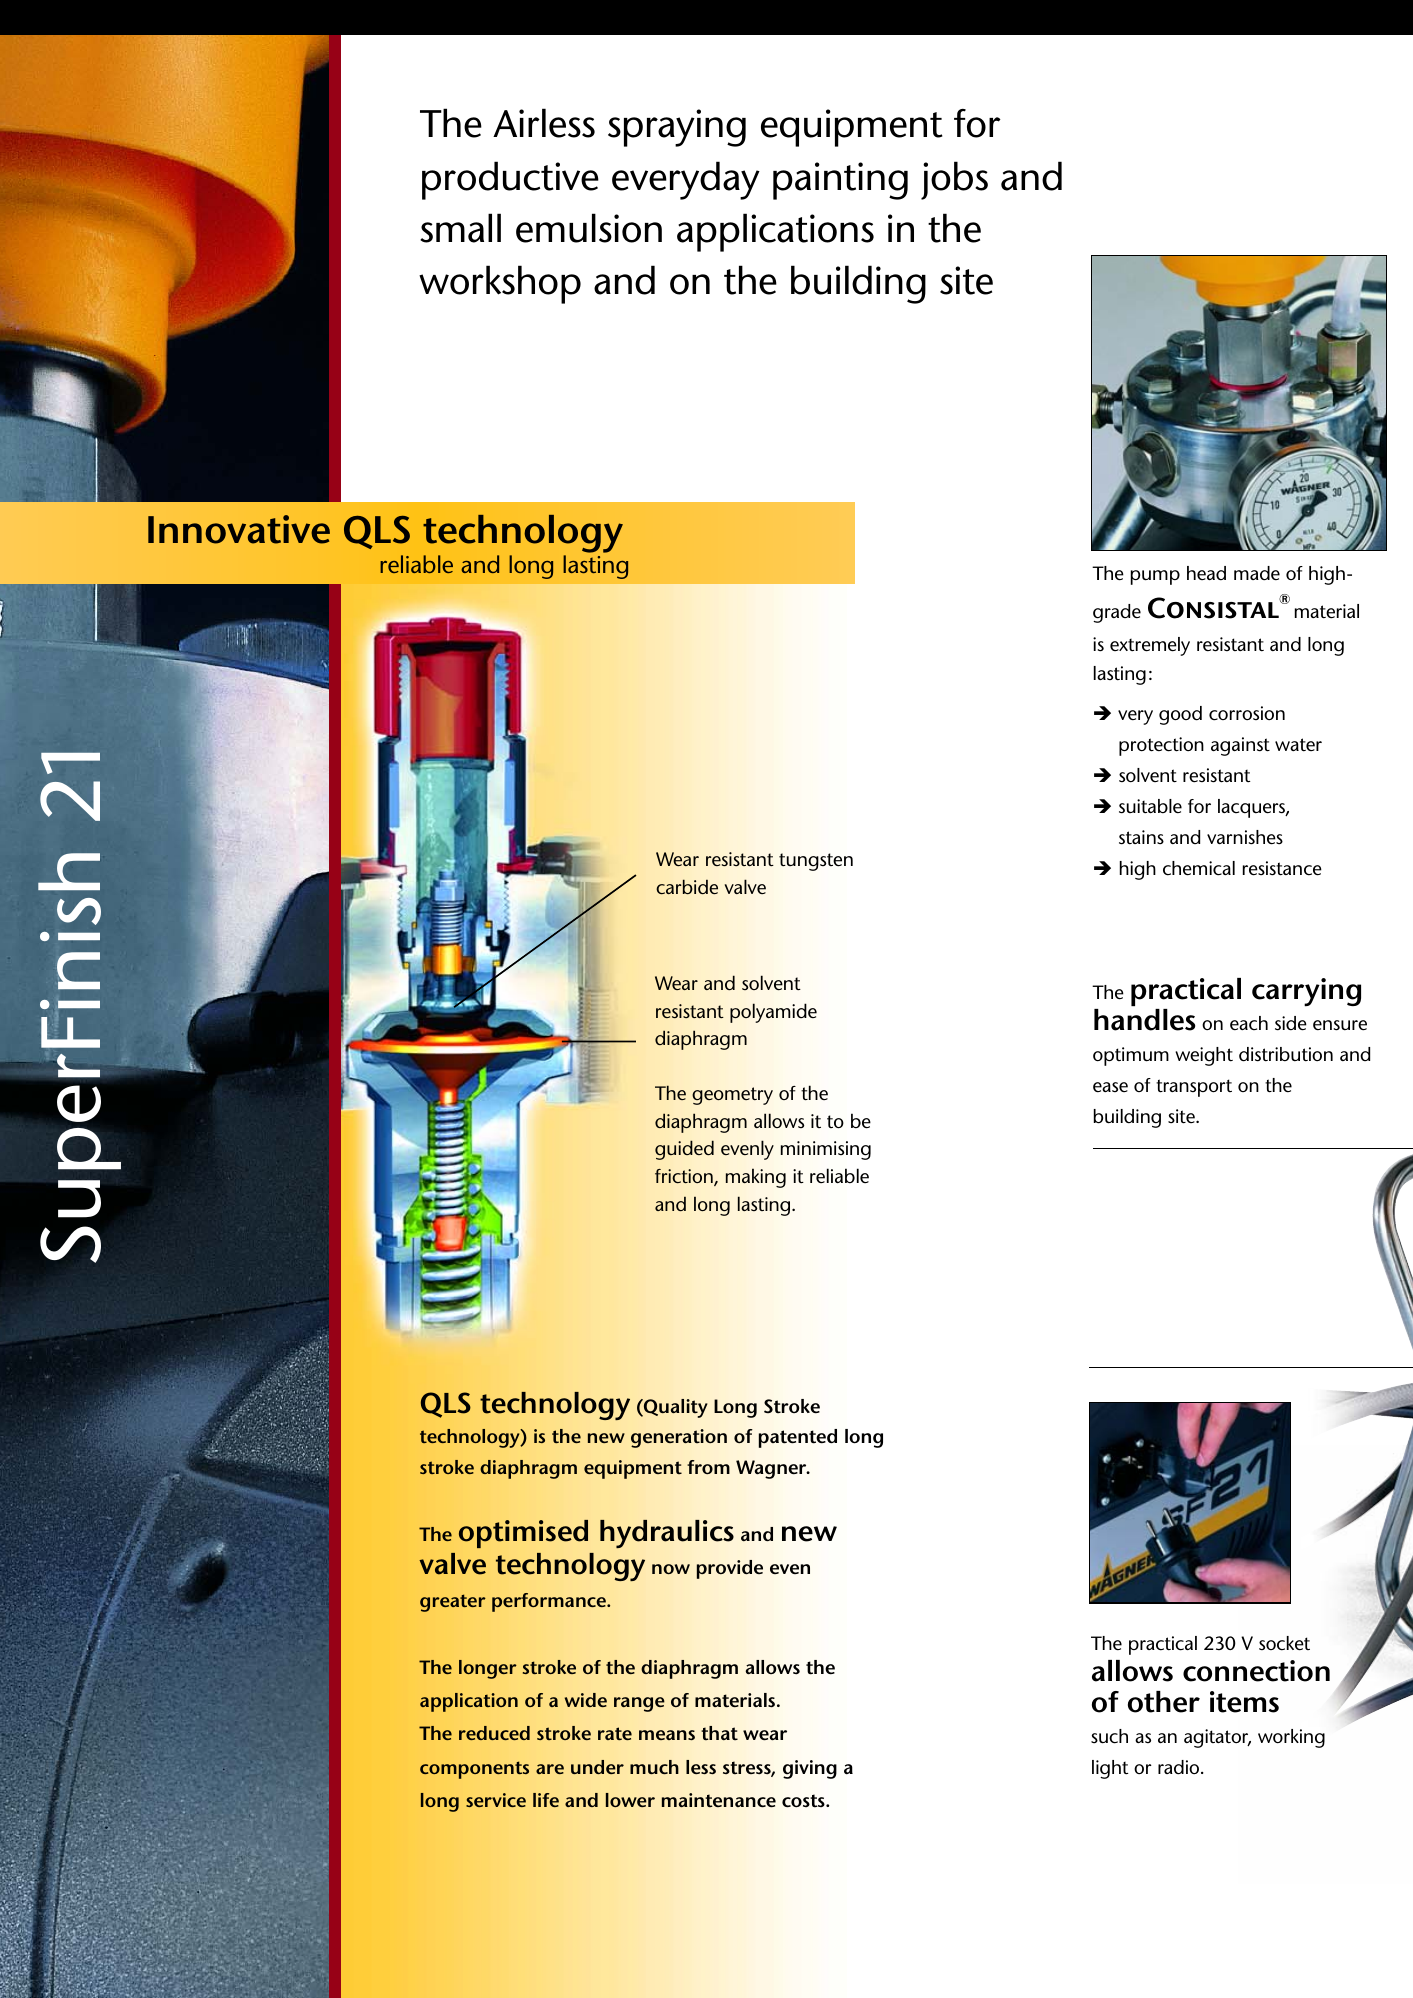  What do you see at coordinates (460, 228) in the screenshot?
I see `small` at bounding box center [460, 228].
